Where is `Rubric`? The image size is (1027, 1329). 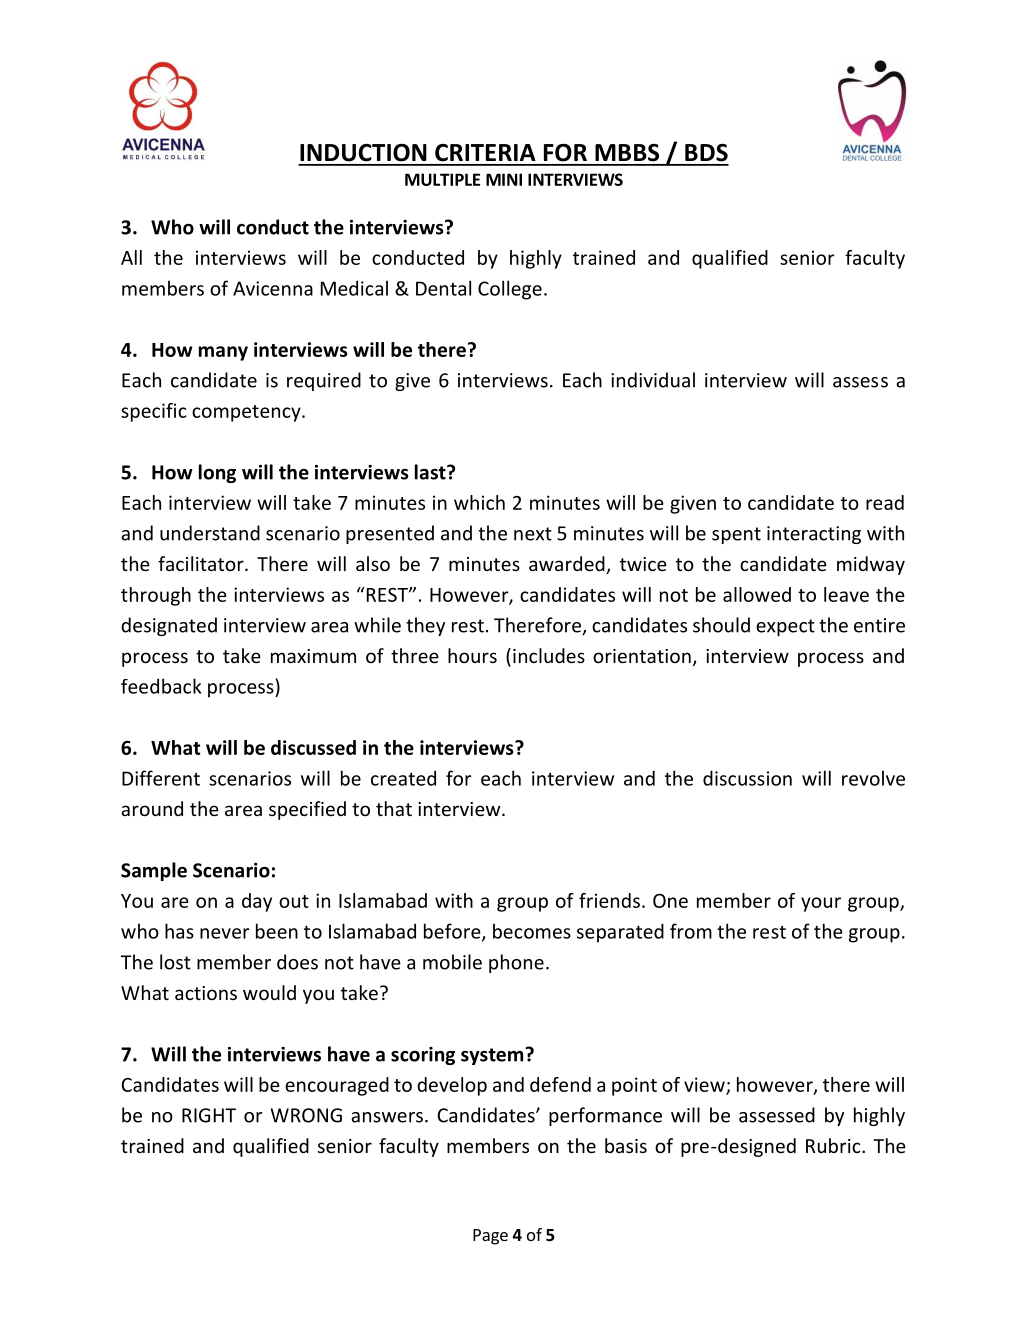
Rubric is located at coordinates (834, 1145).
